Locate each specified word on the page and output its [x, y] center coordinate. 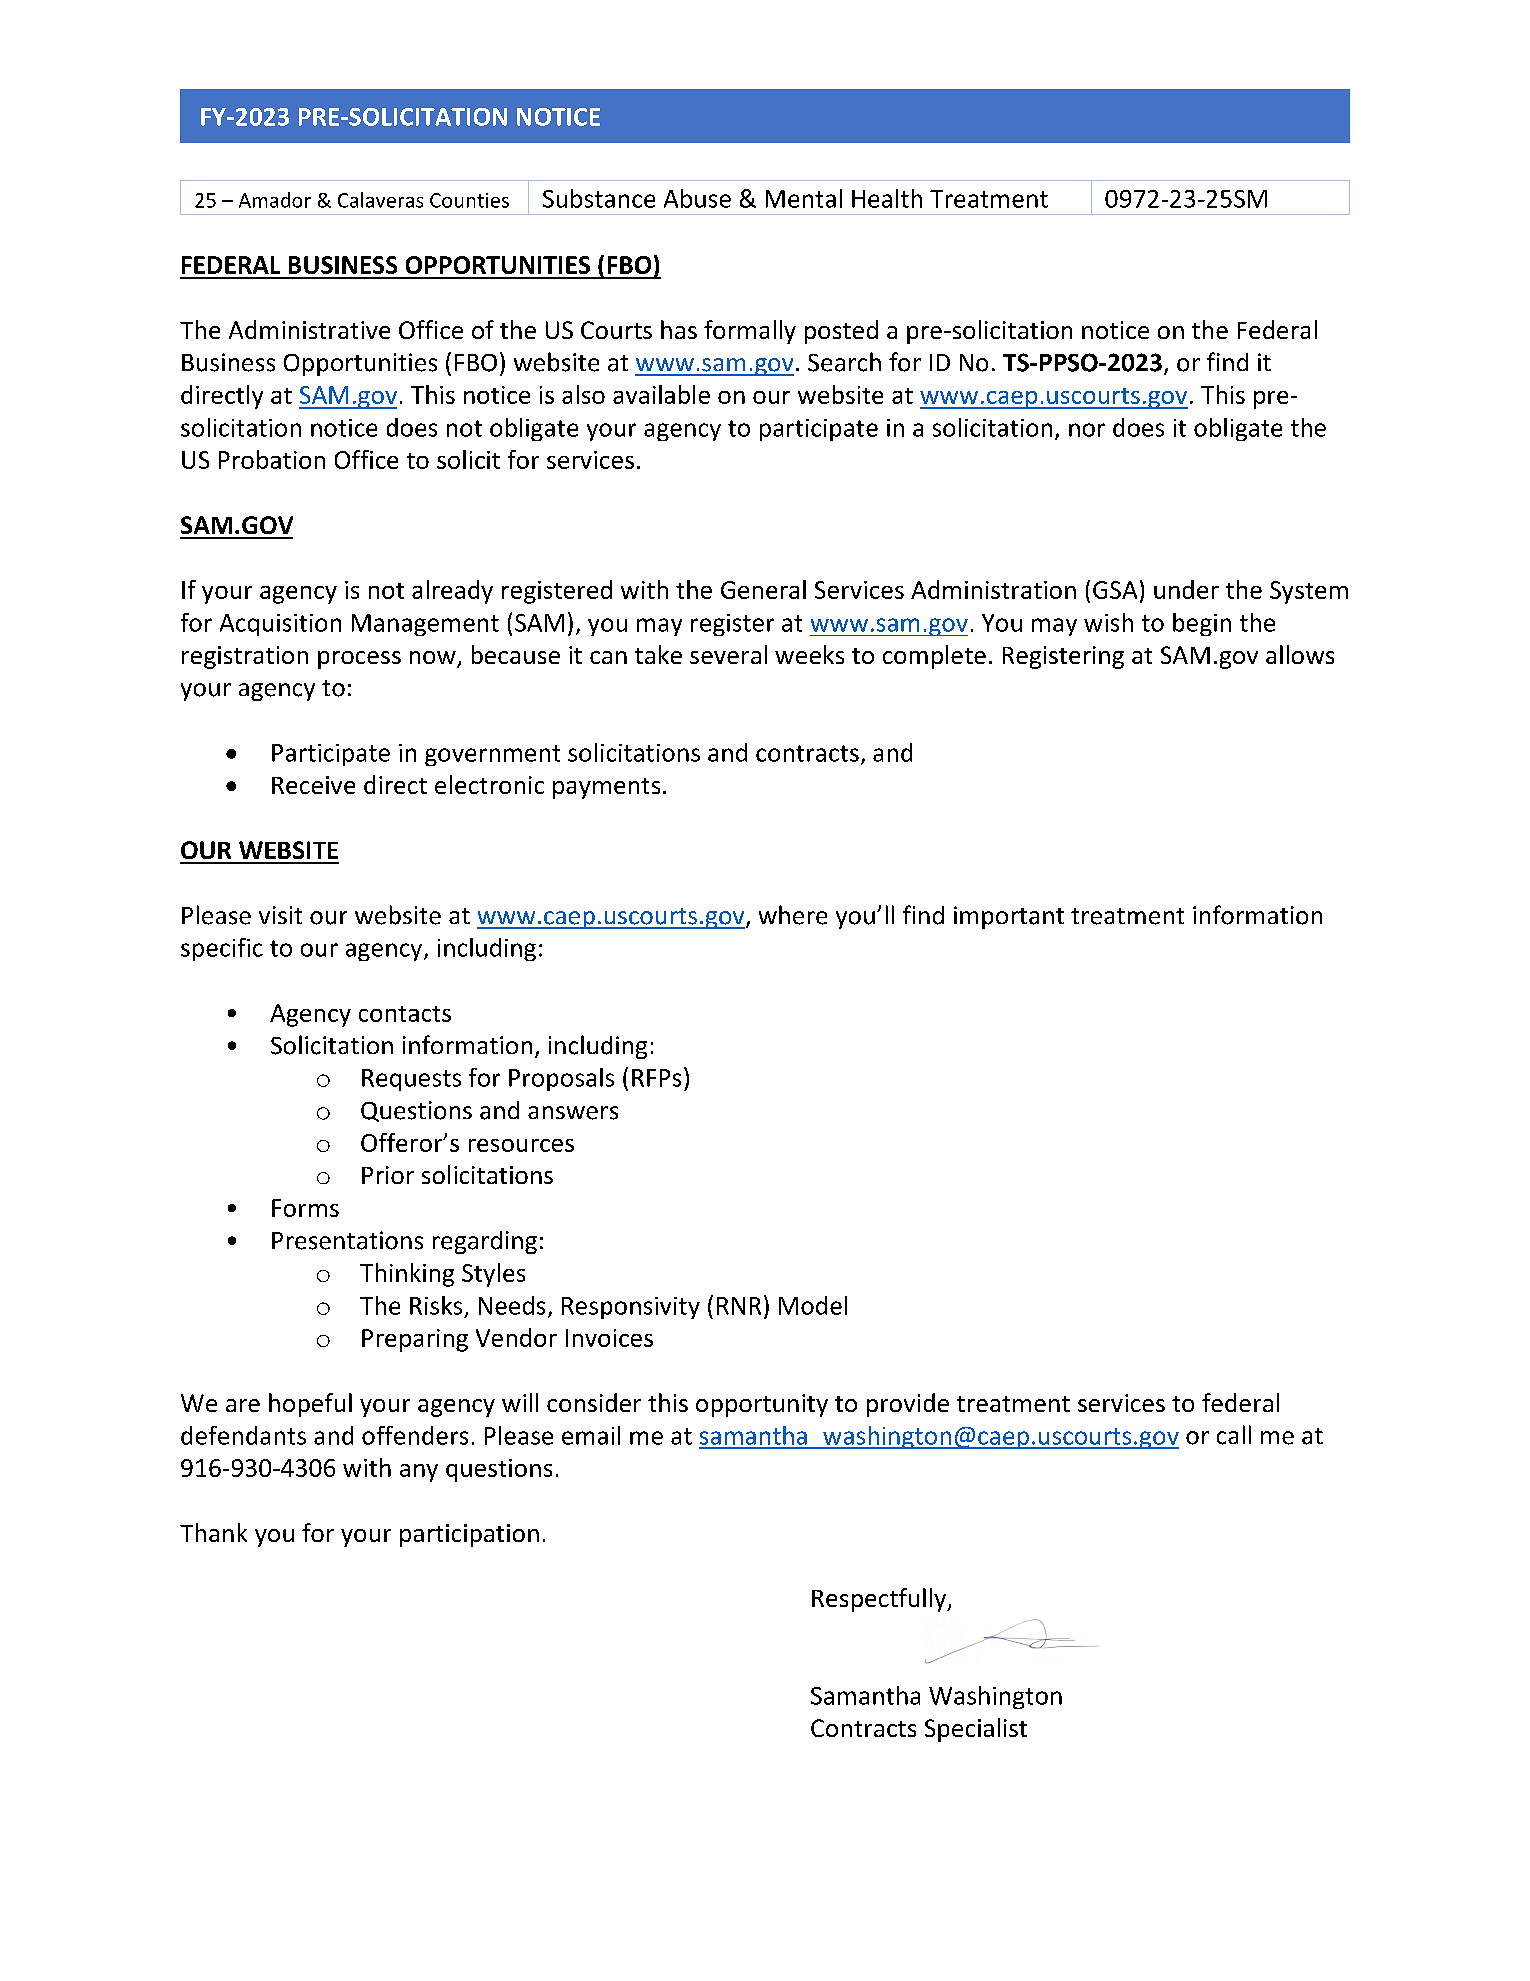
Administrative [309, 329]
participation [469, 1535]
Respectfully [880, 1600]
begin [1202, 624]
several [728, 654]
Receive [313, 785]
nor [1087, 430]
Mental [804, 198]
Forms [305, 1208]
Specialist [976, 1730]
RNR [739, 1306]
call [1234, 1435]
